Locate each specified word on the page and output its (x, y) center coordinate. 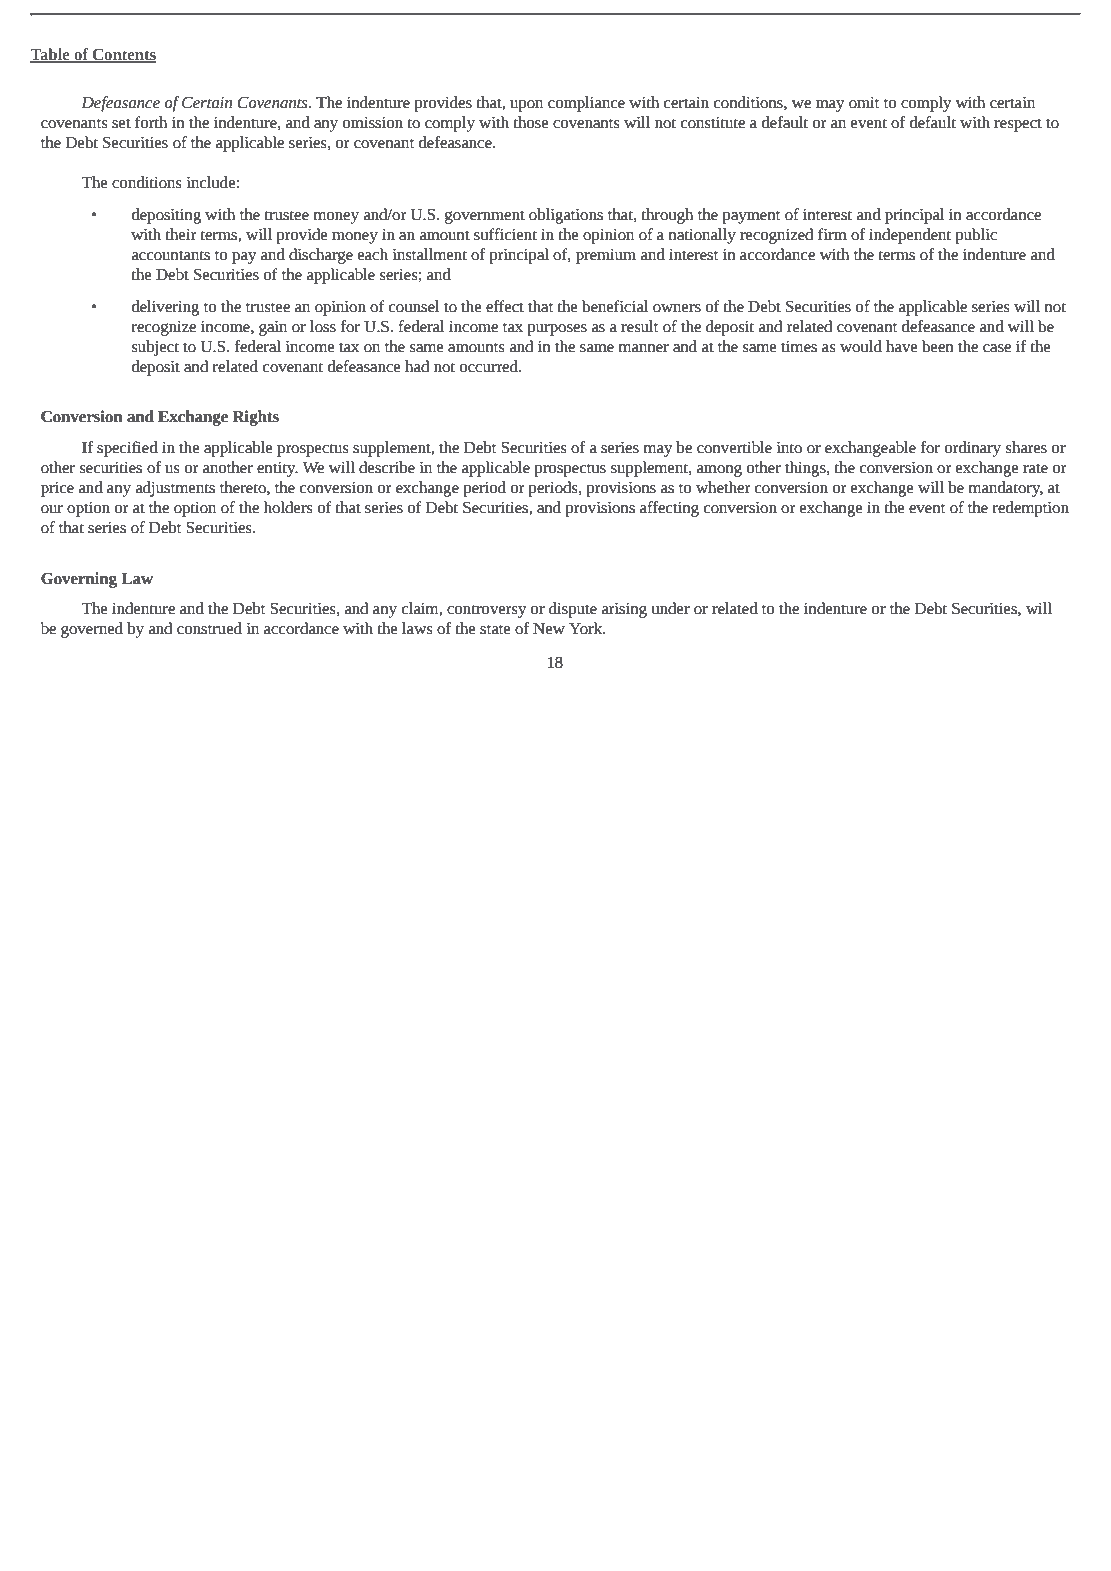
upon (526, 106)
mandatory (1005, 489)
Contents (123, 55)
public (976, 236)
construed (209, 628)
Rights (255, 418)
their (181, 234)
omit (864, 103)
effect (505, 306)
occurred (490, 366)
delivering (165, 308)
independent (910, 236)
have (902, 346)
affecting (669, 509)
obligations (566, 216)
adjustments (175, 489)
